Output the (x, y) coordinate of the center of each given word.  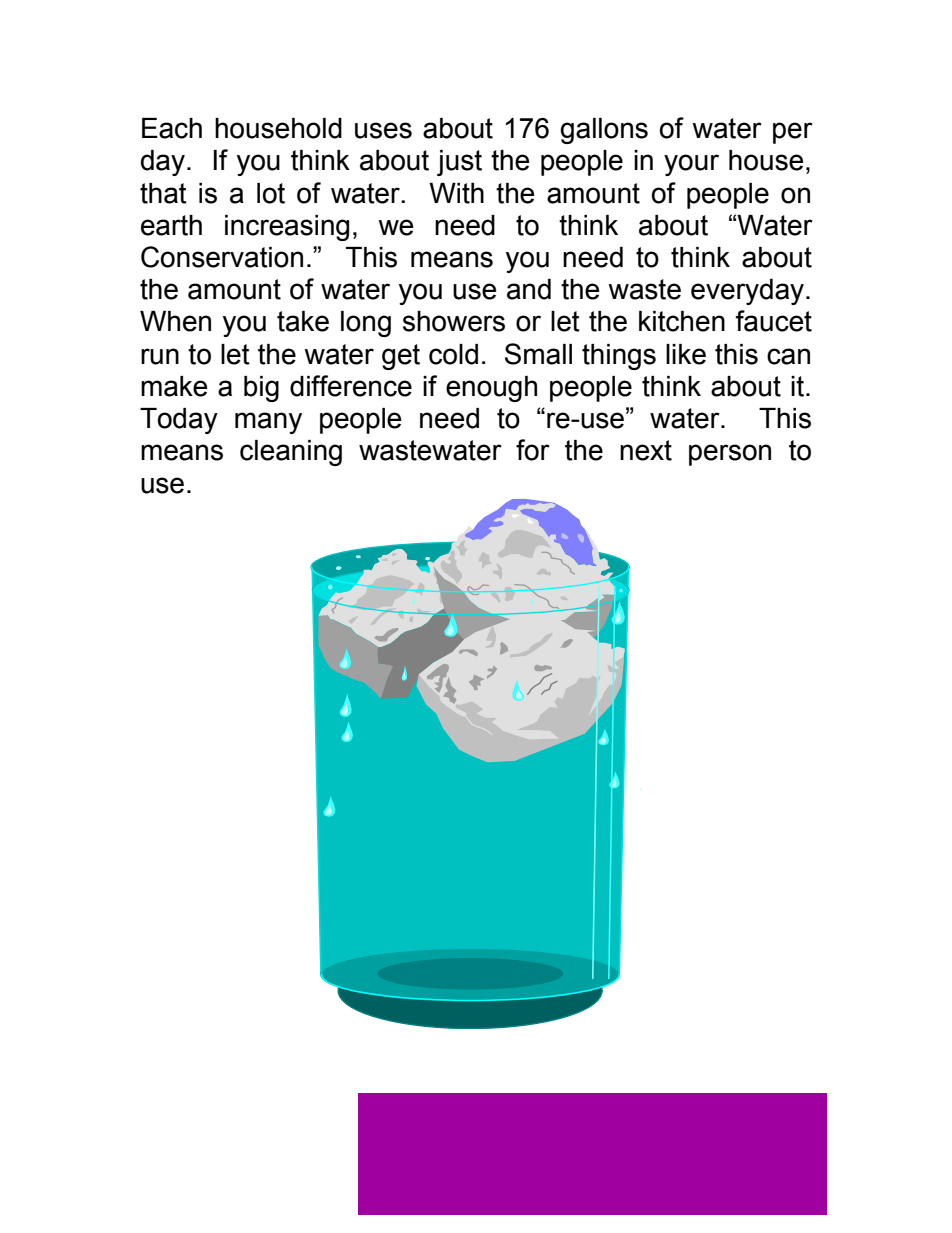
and (529, 289)
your (691, 165)
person (730, 455)
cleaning (291, 453)
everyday (747, 292)
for (533, 450)
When (175, 321)
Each (172, 128)
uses (383, 130)
